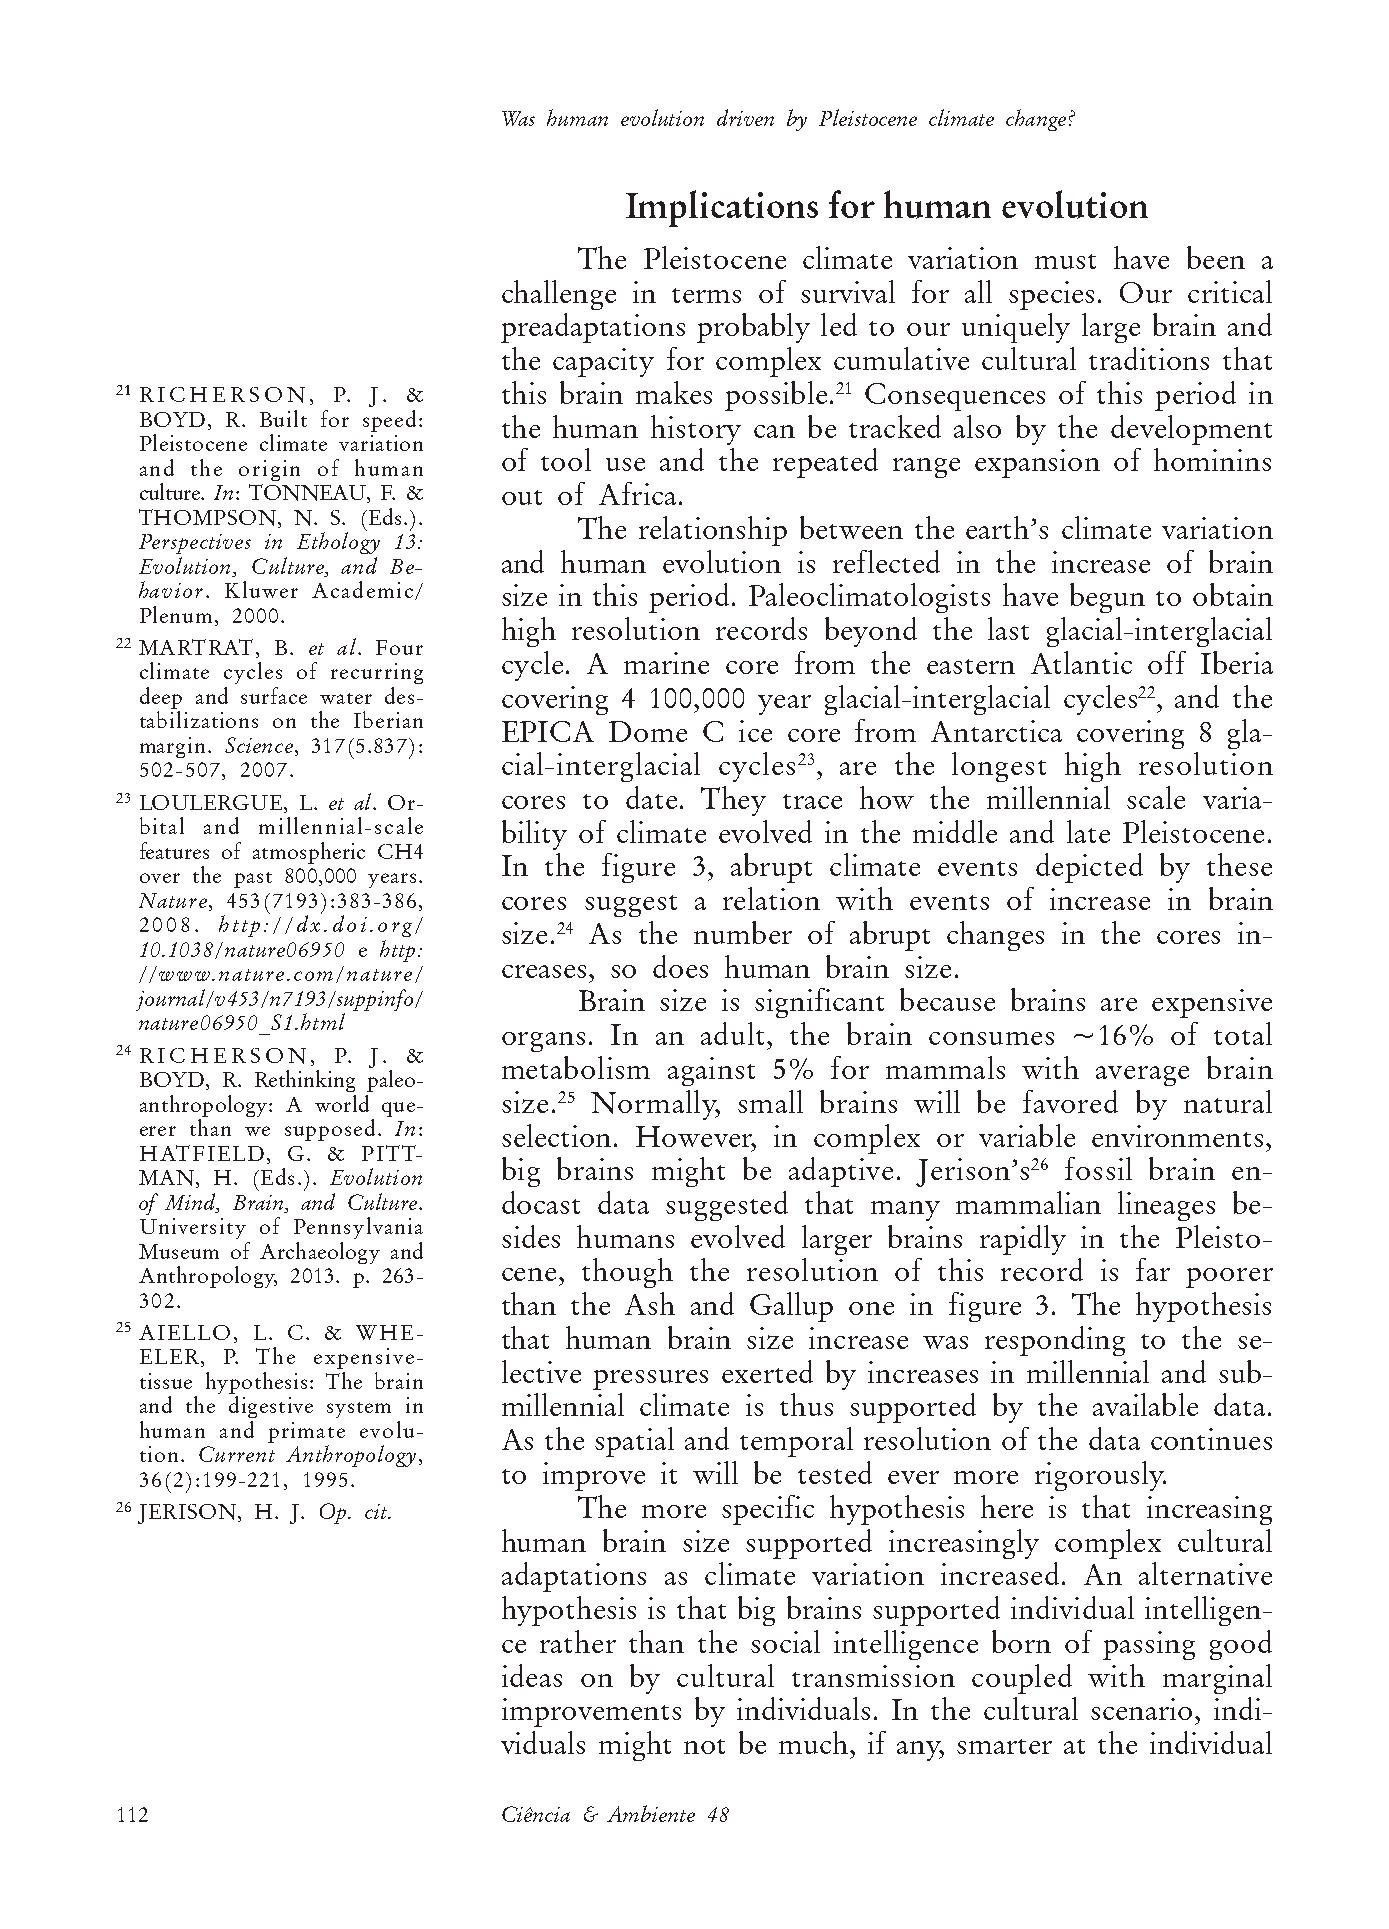 This screenshot has width=1389, height=1929. I want to click on depicted, so click(1089, 868).
